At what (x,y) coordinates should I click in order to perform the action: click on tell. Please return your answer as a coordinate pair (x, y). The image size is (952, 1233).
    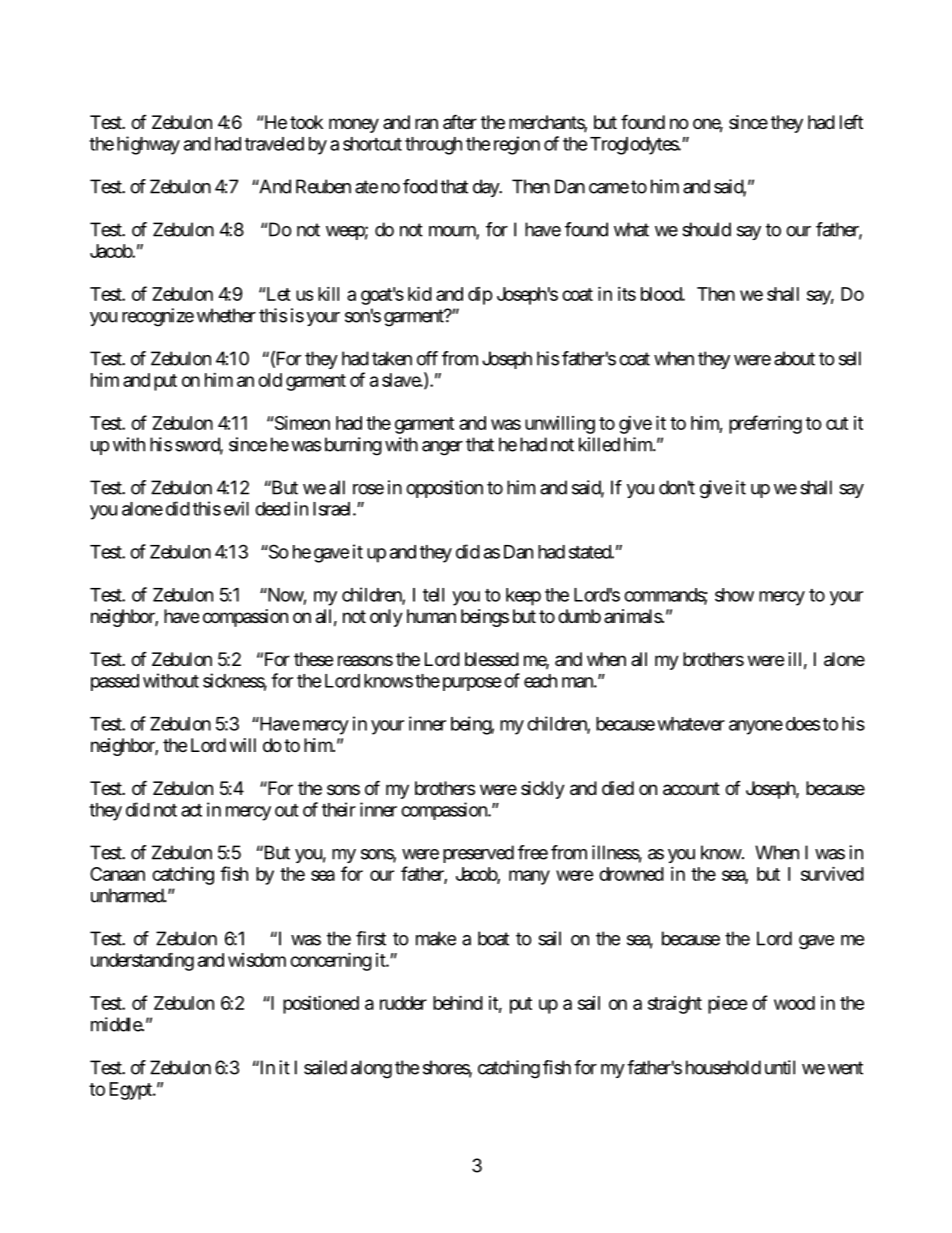
    Looking at the image, I should click on (433, 595).
